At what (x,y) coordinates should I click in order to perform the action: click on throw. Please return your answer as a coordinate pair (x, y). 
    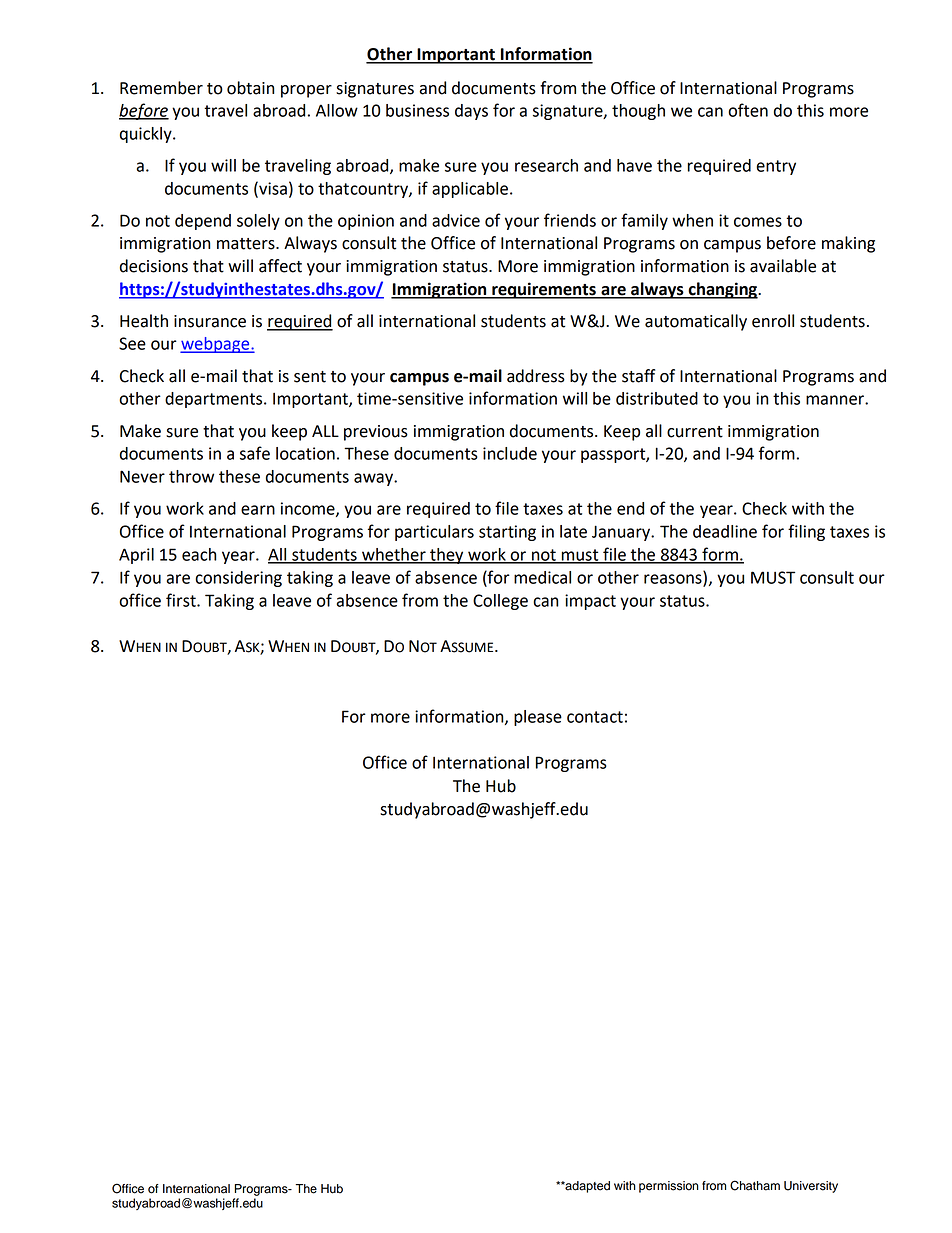
    Looking at the image, I should click on (191, 476).
